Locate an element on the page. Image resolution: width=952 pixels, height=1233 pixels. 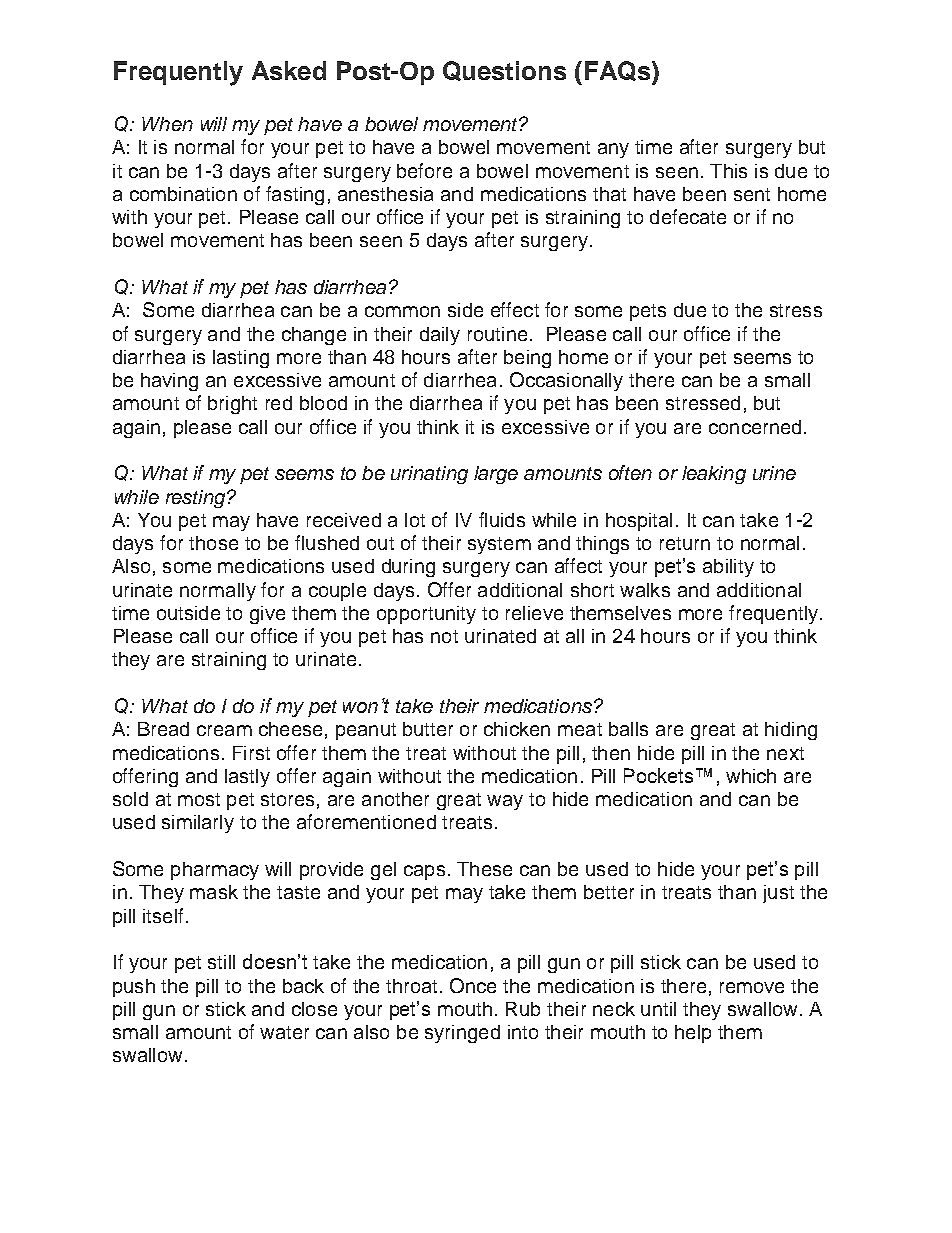
Questions is located at coordinates (504, 71).
